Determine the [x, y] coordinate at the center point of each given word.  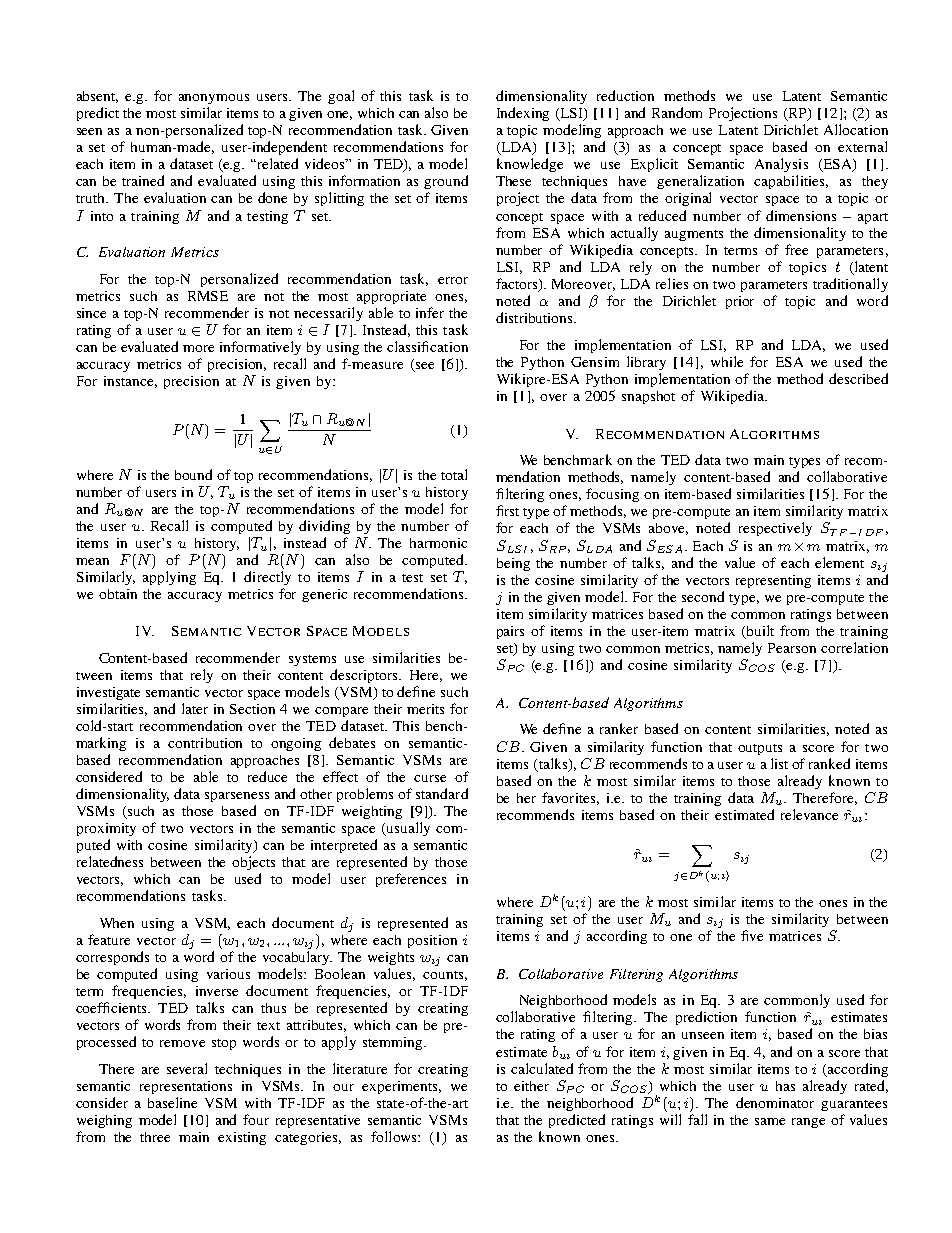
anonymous [214, 99]
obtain [118, 594]
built [759, 631]
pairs [510, 632]
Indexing [523, 114]
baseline [172, 1102]
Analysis [781, 165]
